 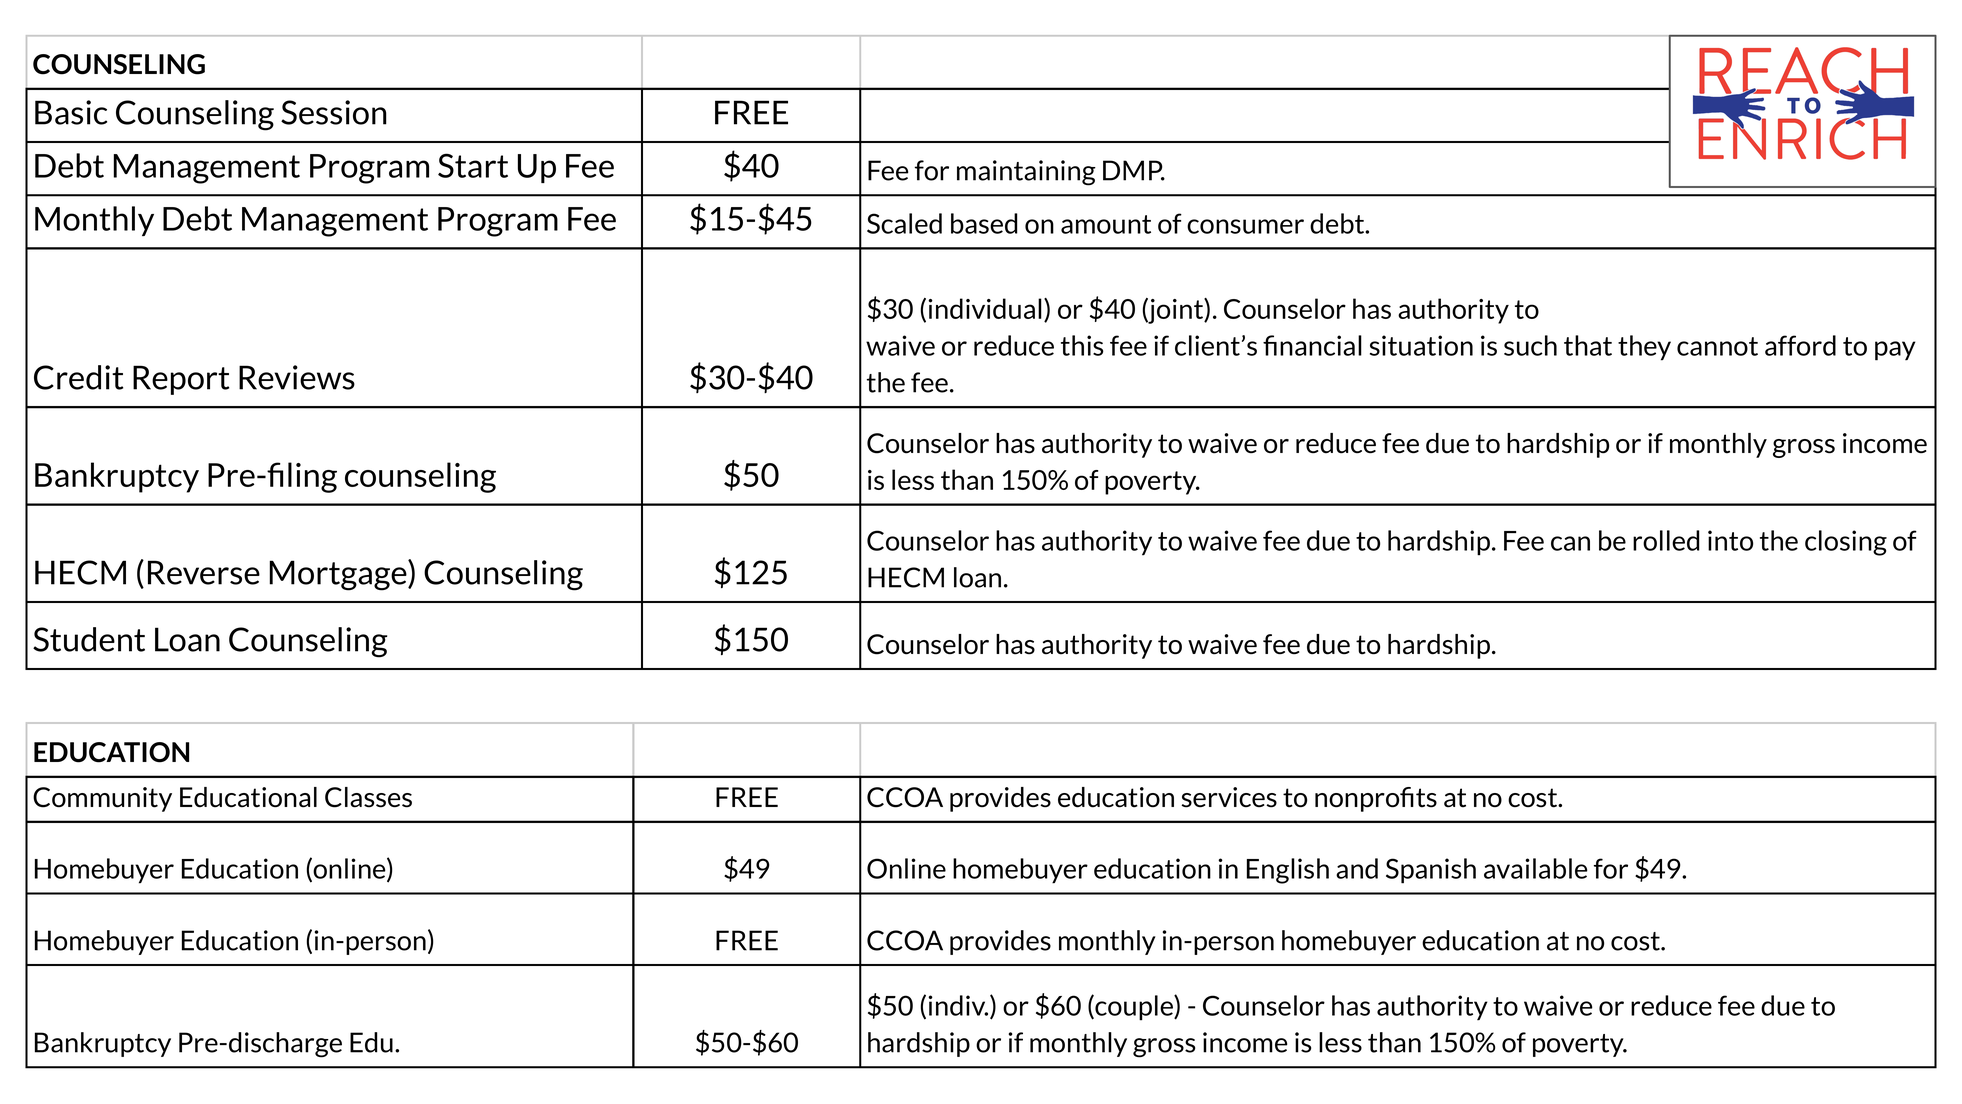 I want to click on DMP, so click(x=1134, y=170).
